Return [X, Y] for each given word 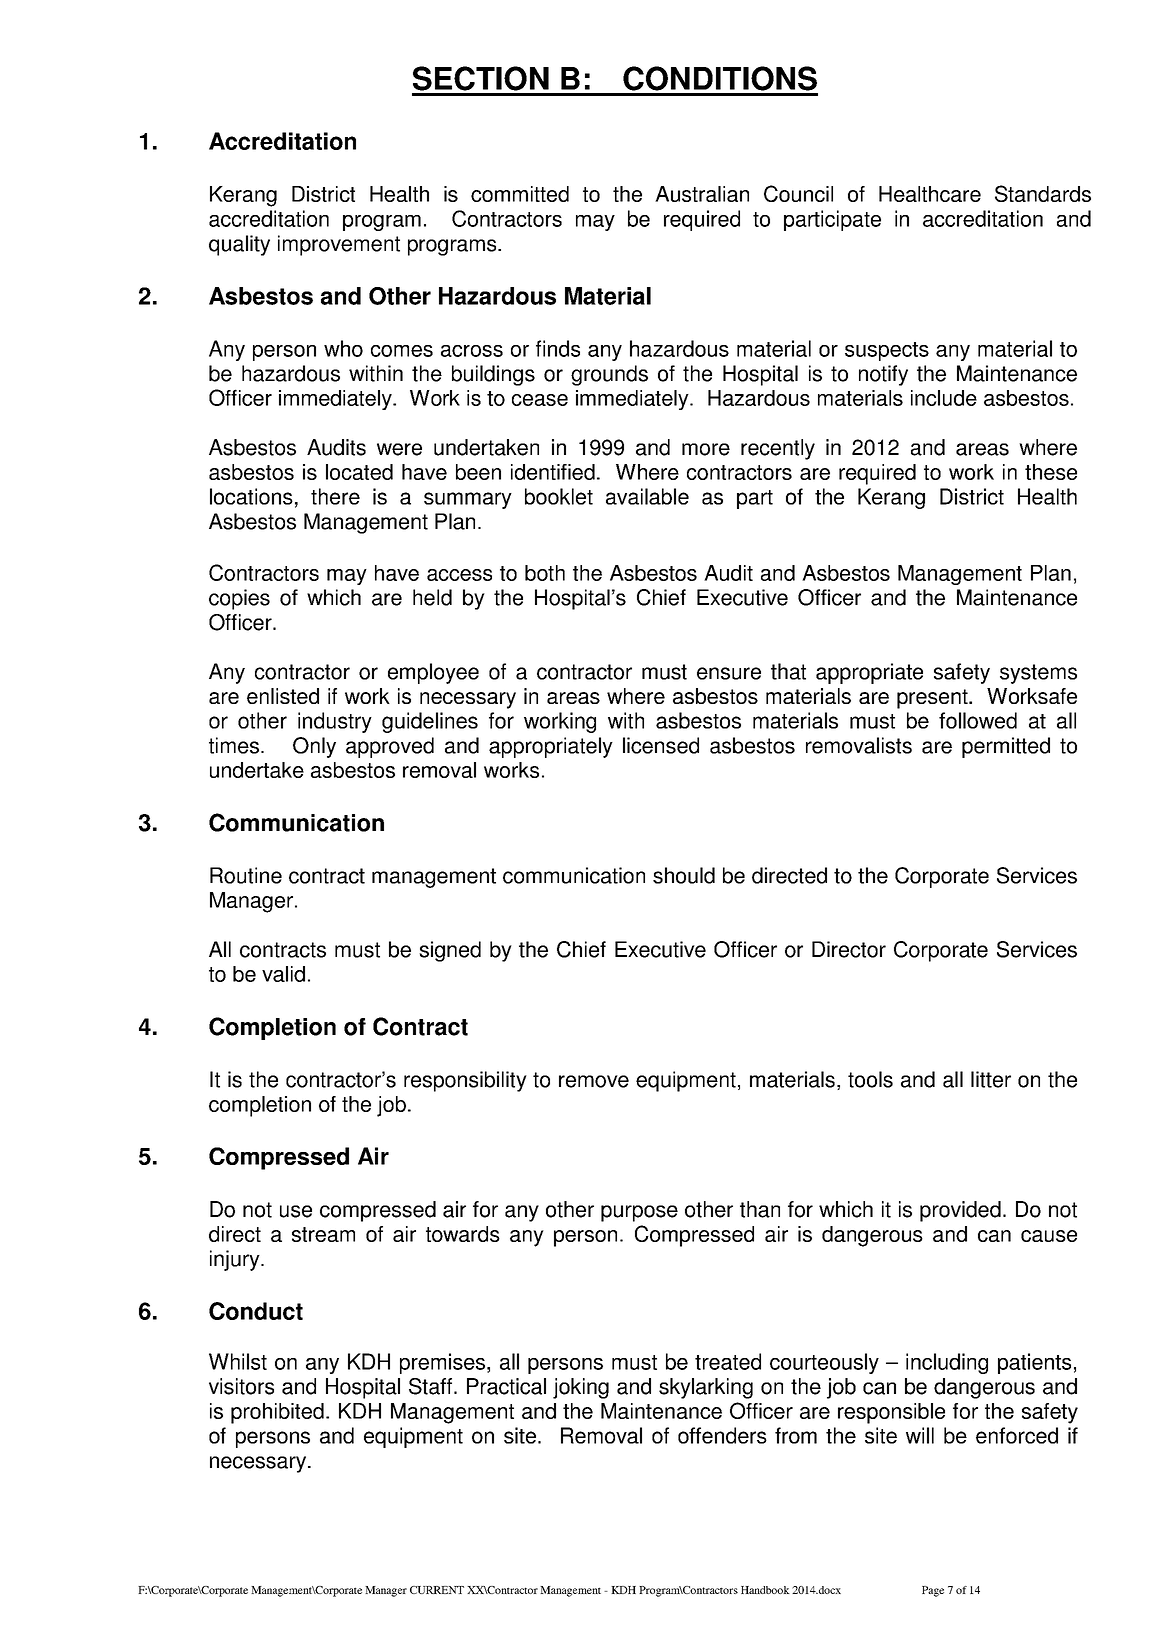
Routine [246, 875]
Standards [1043, 193]
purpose [639, 1213]
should [684, 875]
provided [960, 1211]
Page [933, 1591]
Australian [702, 194]
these [1051, 472]
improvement [339, 245]
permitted [1006, 747]
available [647, 496]
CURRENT [437, 1590]
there [335, 496]
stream [323, 1234]
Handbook [765, 1590]
